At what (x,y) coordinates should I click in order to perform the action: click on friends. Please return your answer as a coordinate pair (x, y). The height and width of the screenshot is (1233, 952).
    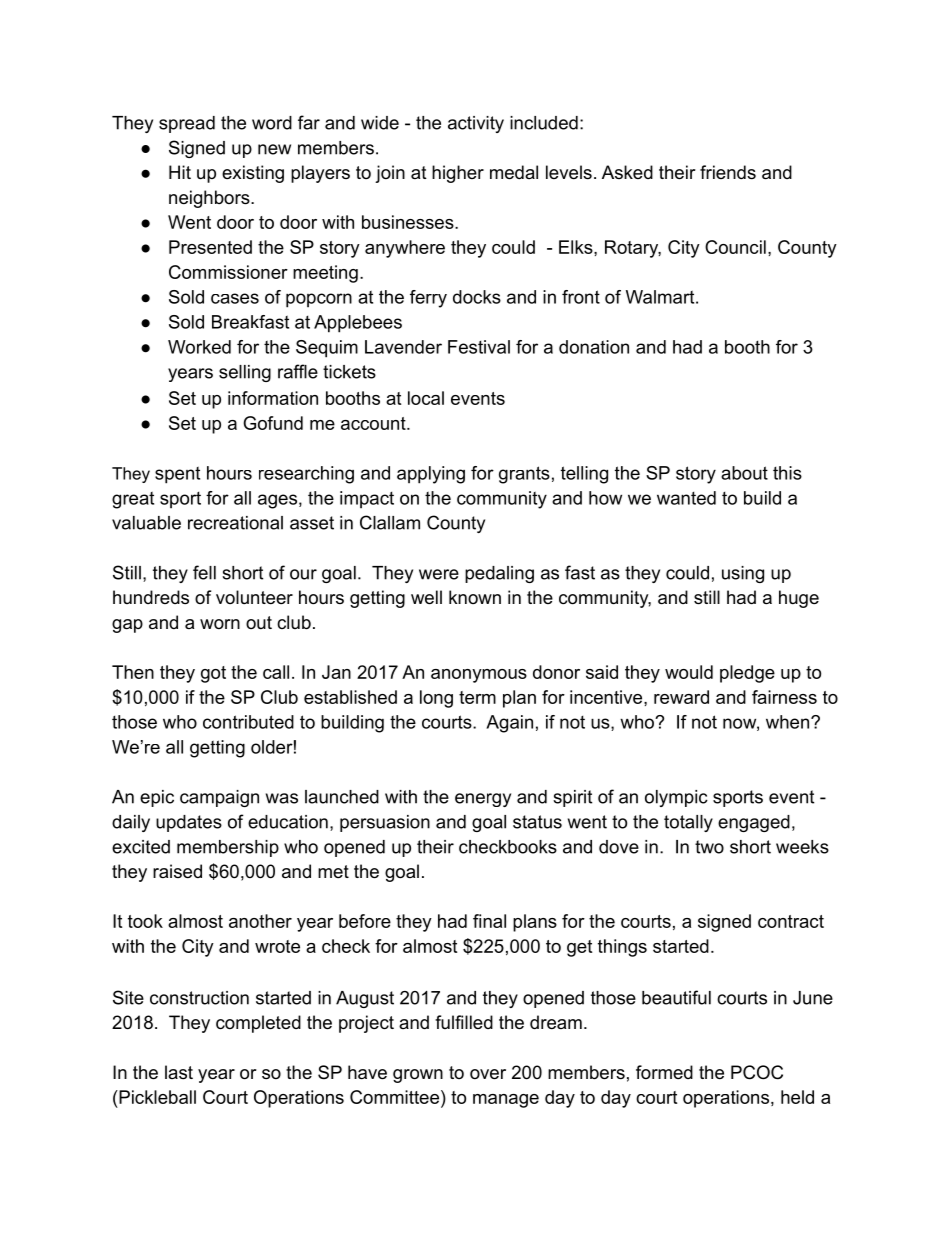
    Looking at the image, I should click on (728, 172).
